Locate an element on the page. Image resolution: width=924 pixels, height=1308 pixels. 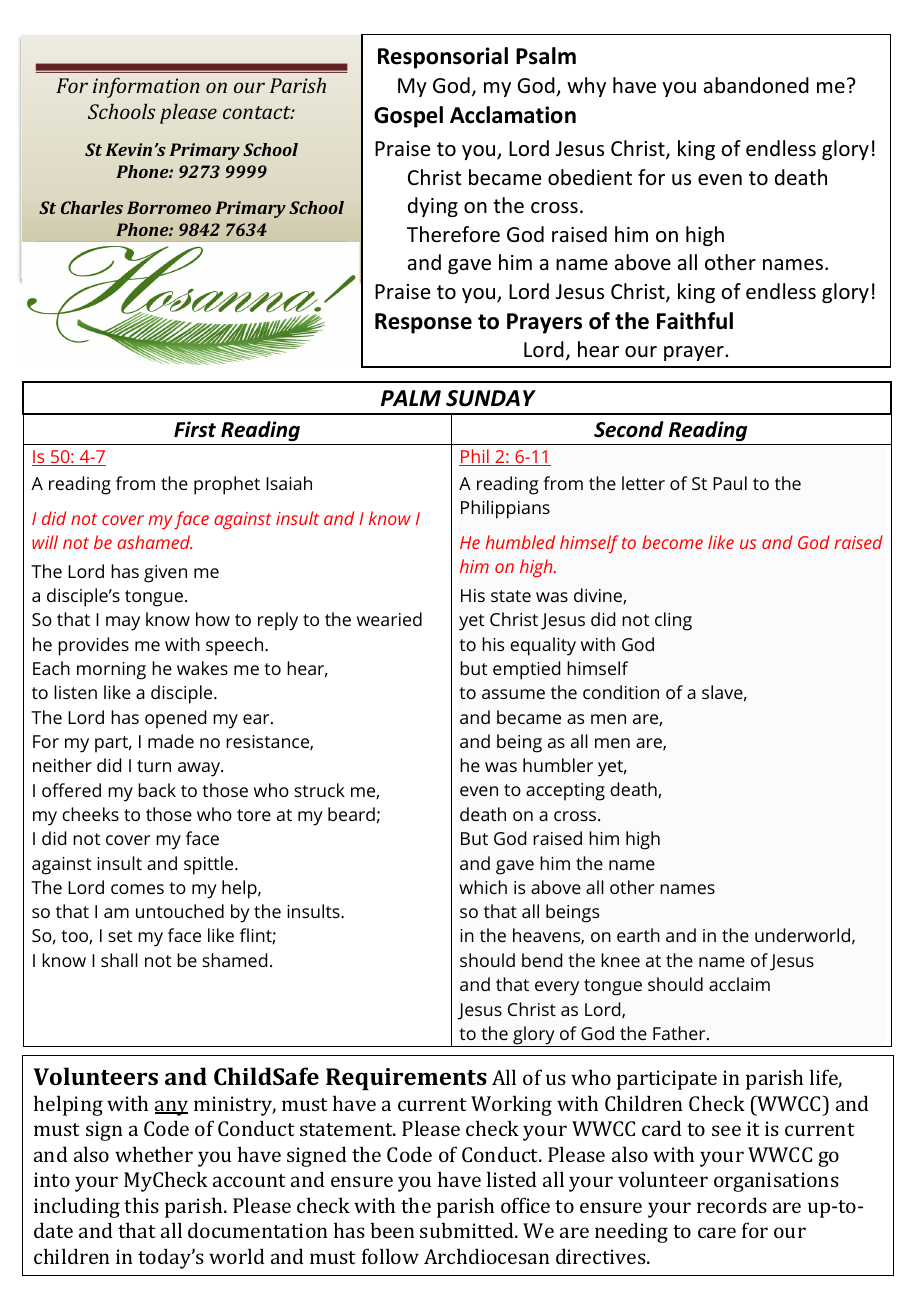
information is located at coordinates (146, 87).
